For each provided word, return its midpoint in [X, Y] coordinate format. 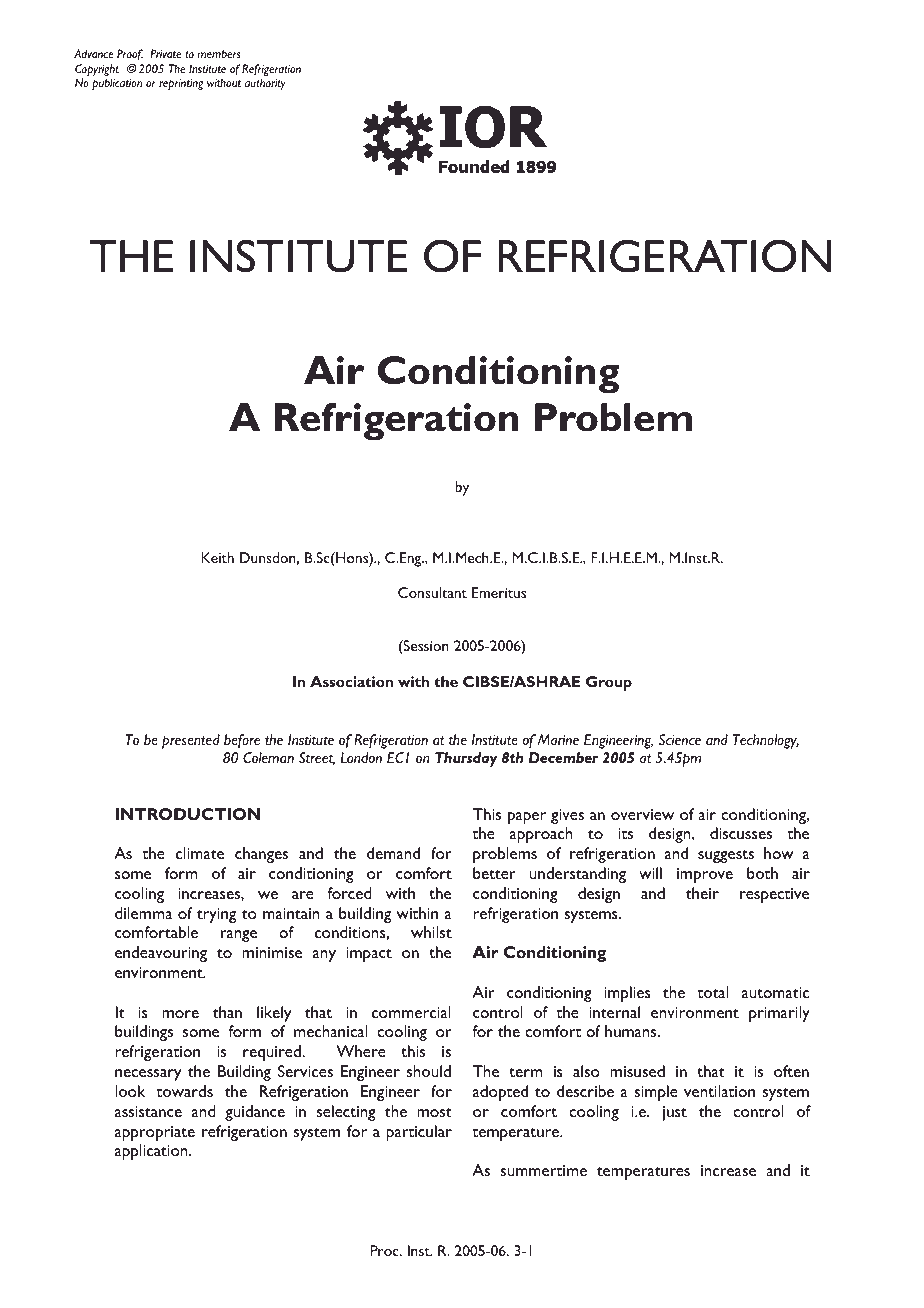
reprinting [181, 84]
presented [191, 741]
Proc [386, 1250]
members [219, 53]
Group [609, 683]
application [152, 1152]
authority [265, 84]
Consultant [432, 592]
